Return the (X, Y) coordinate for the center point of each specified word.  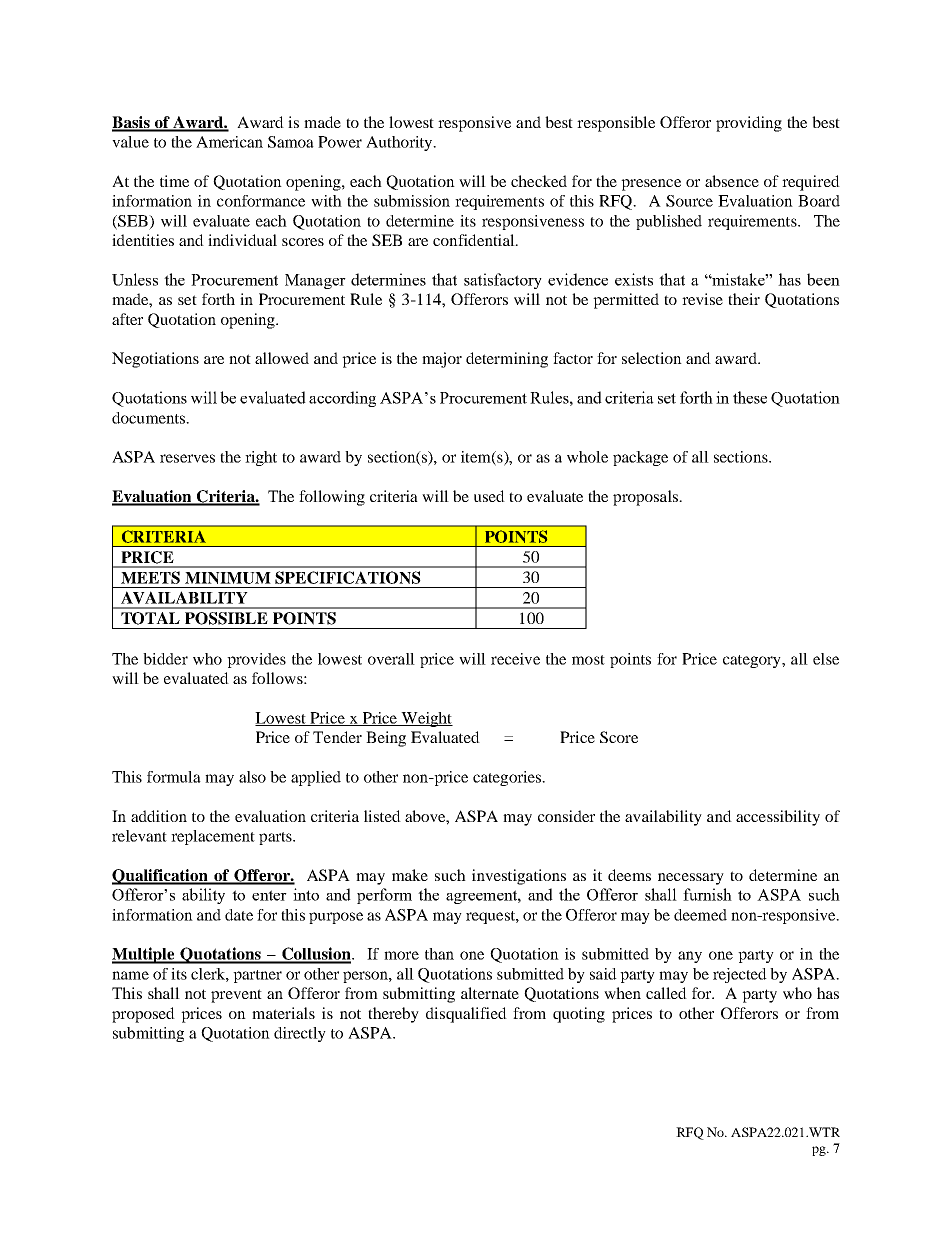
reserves (187, 458)
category (753, 661)
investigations (519, 877)
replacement (213, 837)
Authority (400, 143)
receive (515, 659)
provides (256, 660)
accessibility (778, 818)
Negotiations (155, 360)
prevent (236, 996)
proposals (646, 498)
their (744, 299)
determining (507, 360)
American (229, 142)
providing (749, 124)
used (489, 496)
